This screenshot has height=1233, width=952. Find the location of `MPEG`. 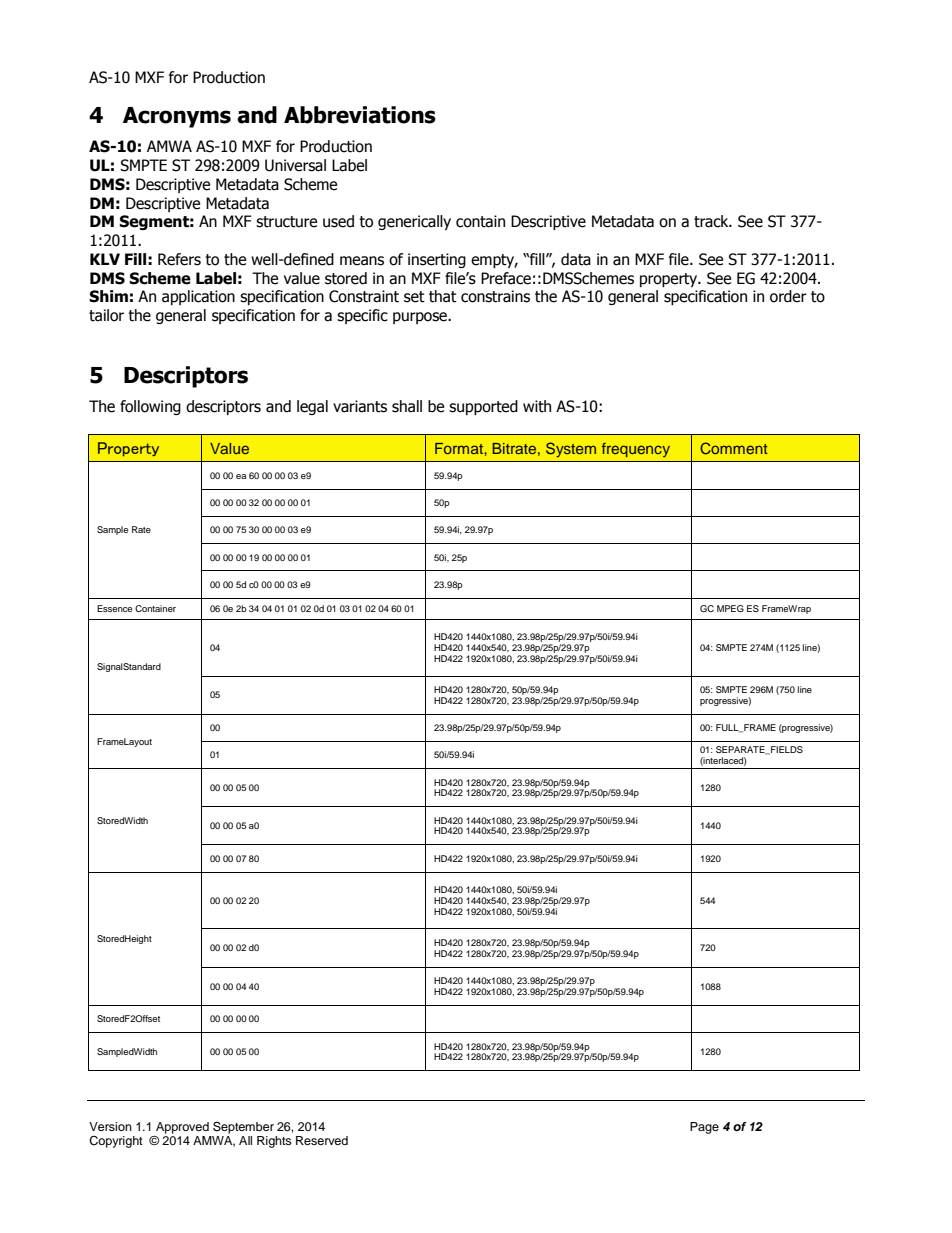

MPEG is located at coordinates (730, 608).
